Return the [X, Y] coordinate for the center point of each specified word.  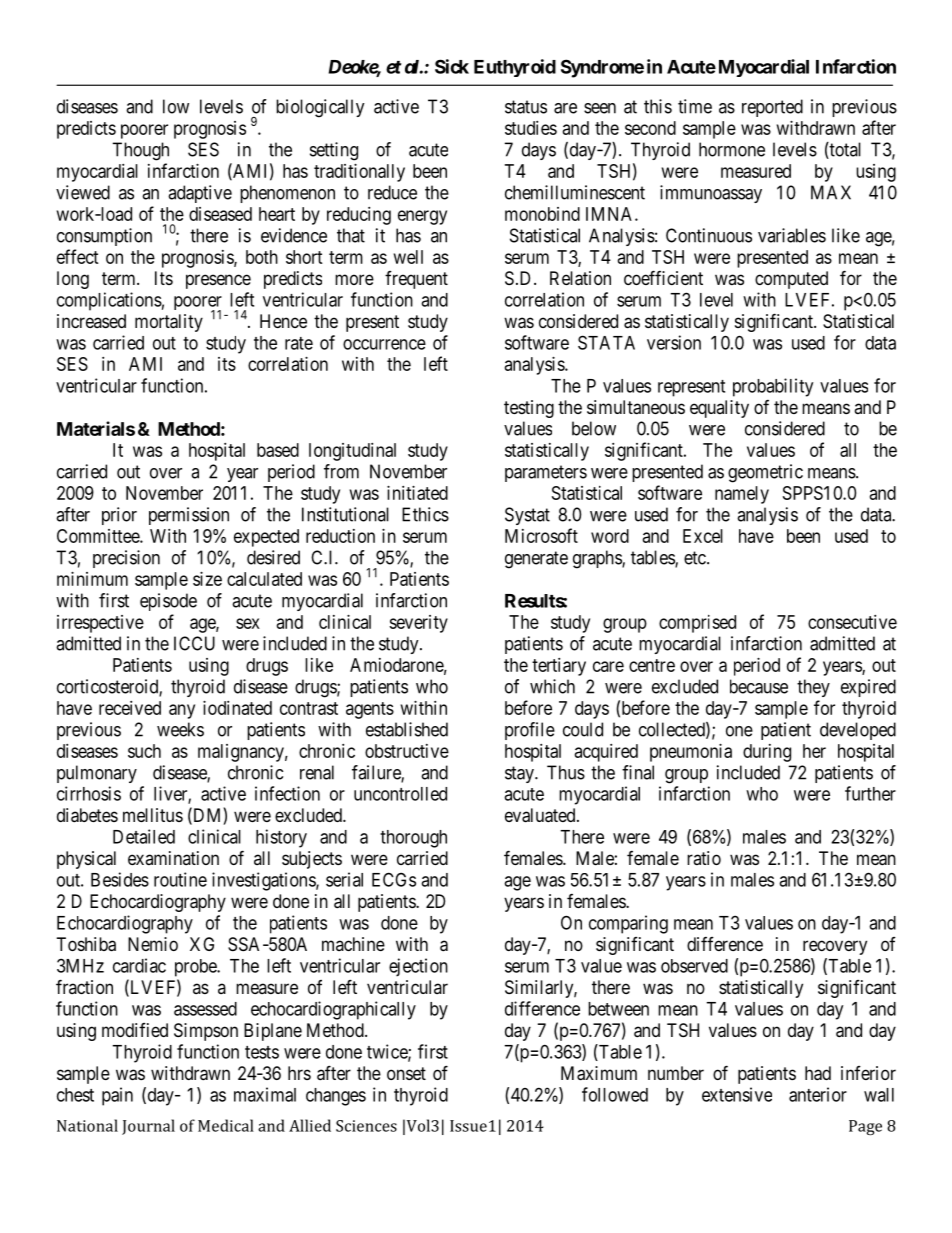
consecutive [852, 622]
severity [418, 624]
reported [772, 108]
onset [406, 1073]
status [526, 107]
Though [140, 151]
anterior [818, 1094]
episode [168, 602]
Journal [148, 1127]
